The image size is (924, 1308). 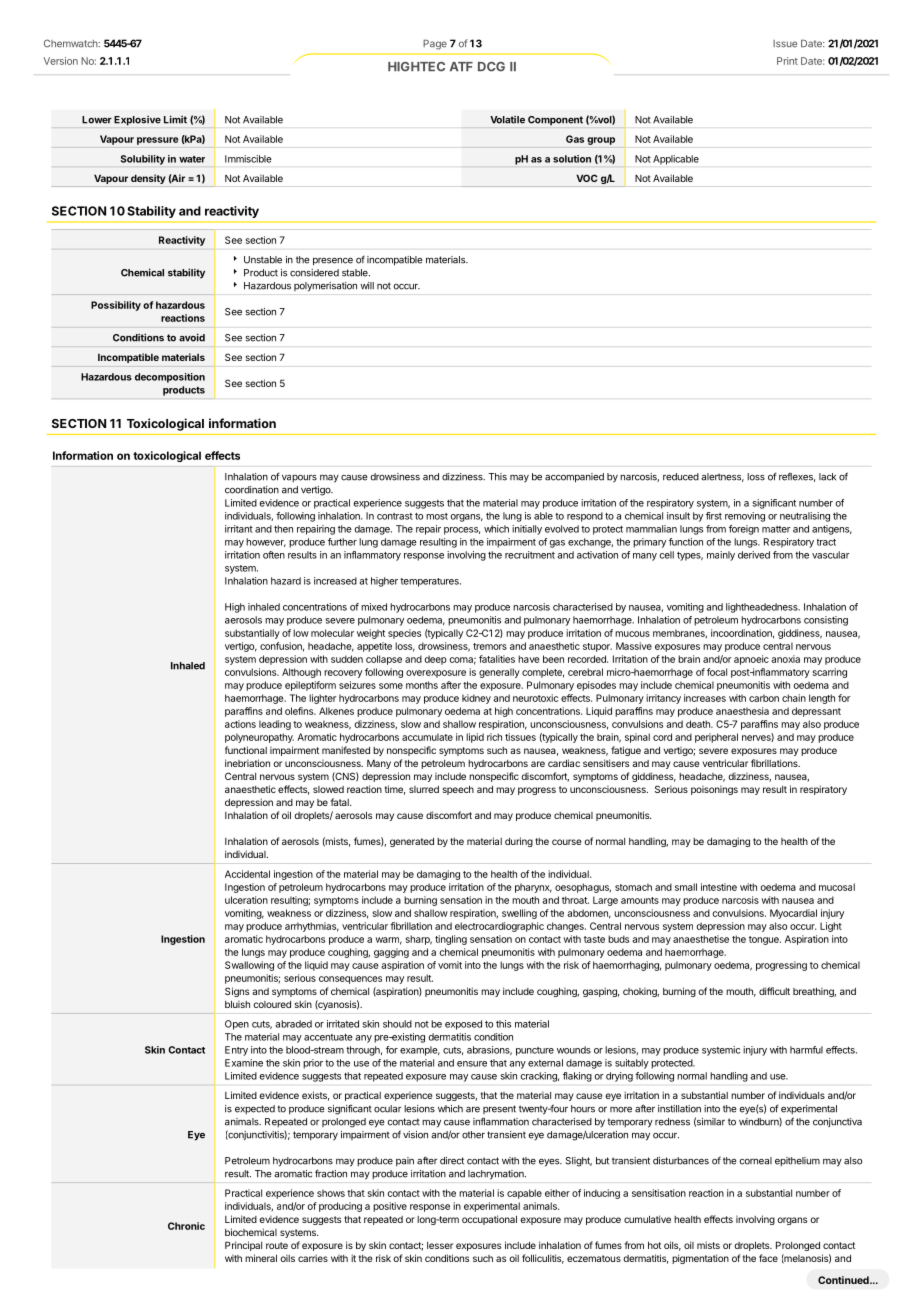 I want to click on focal, so click(x=717, y=672).
